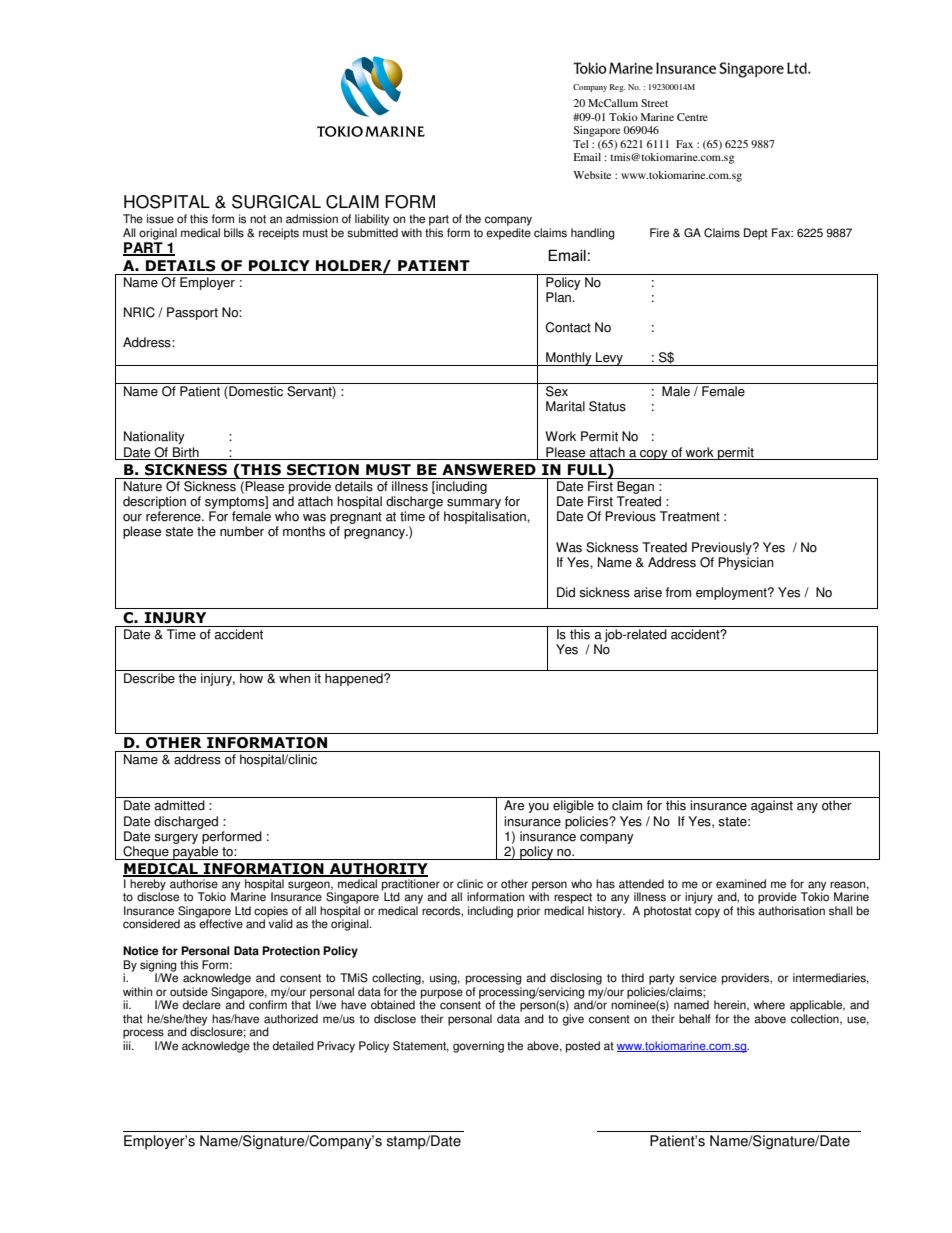  Describe the element at coordinates (478, 1047) in the screenshot. I see `governing` at that location.
